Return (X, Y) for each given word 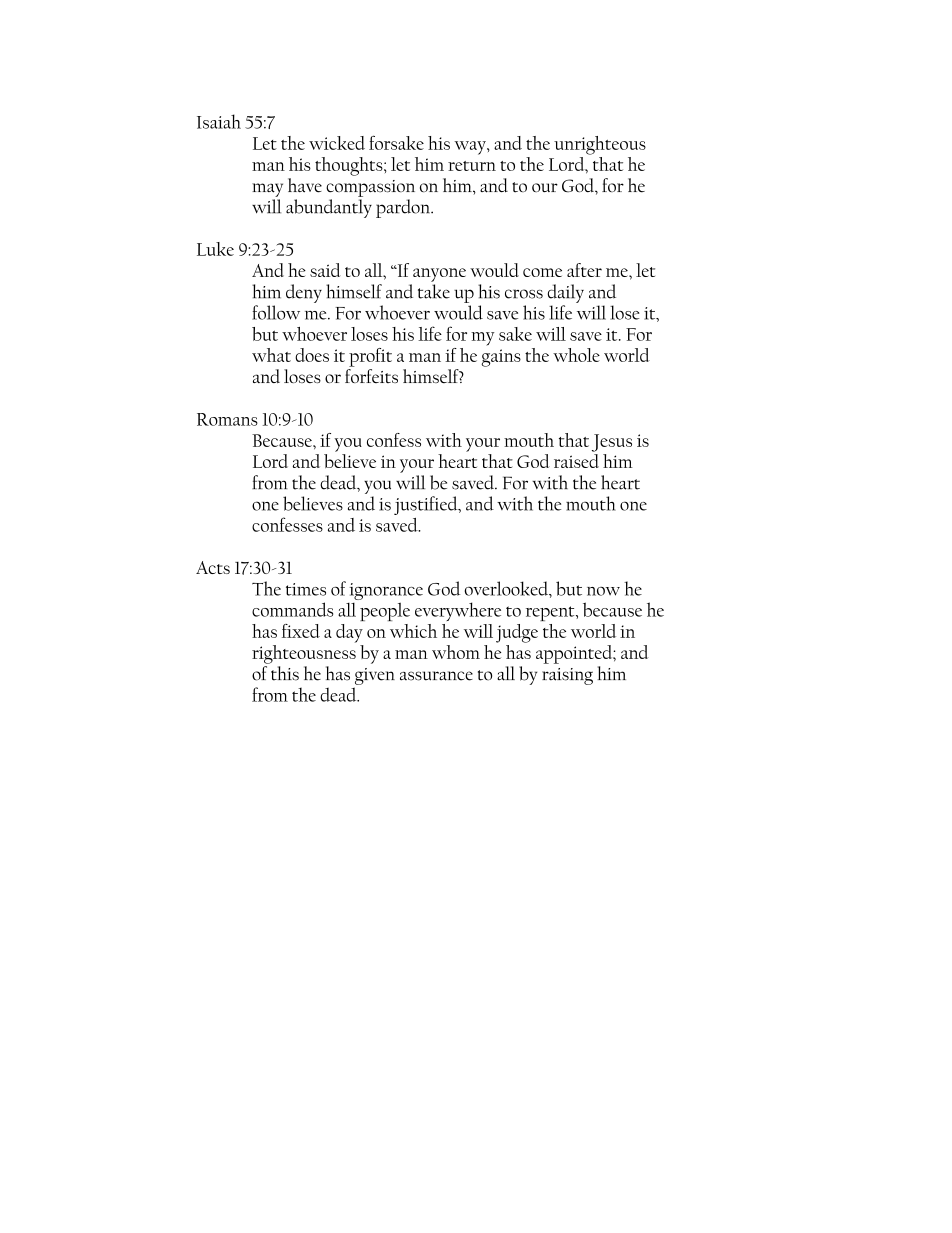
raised (576, 461)
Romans (227, 419)
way (471, 148)
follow (276, 312)
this (285, 673)
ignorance (386, 593)
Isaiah (219, 121)
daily (566, 293)
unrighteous (600, 145)
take (434, 291)
